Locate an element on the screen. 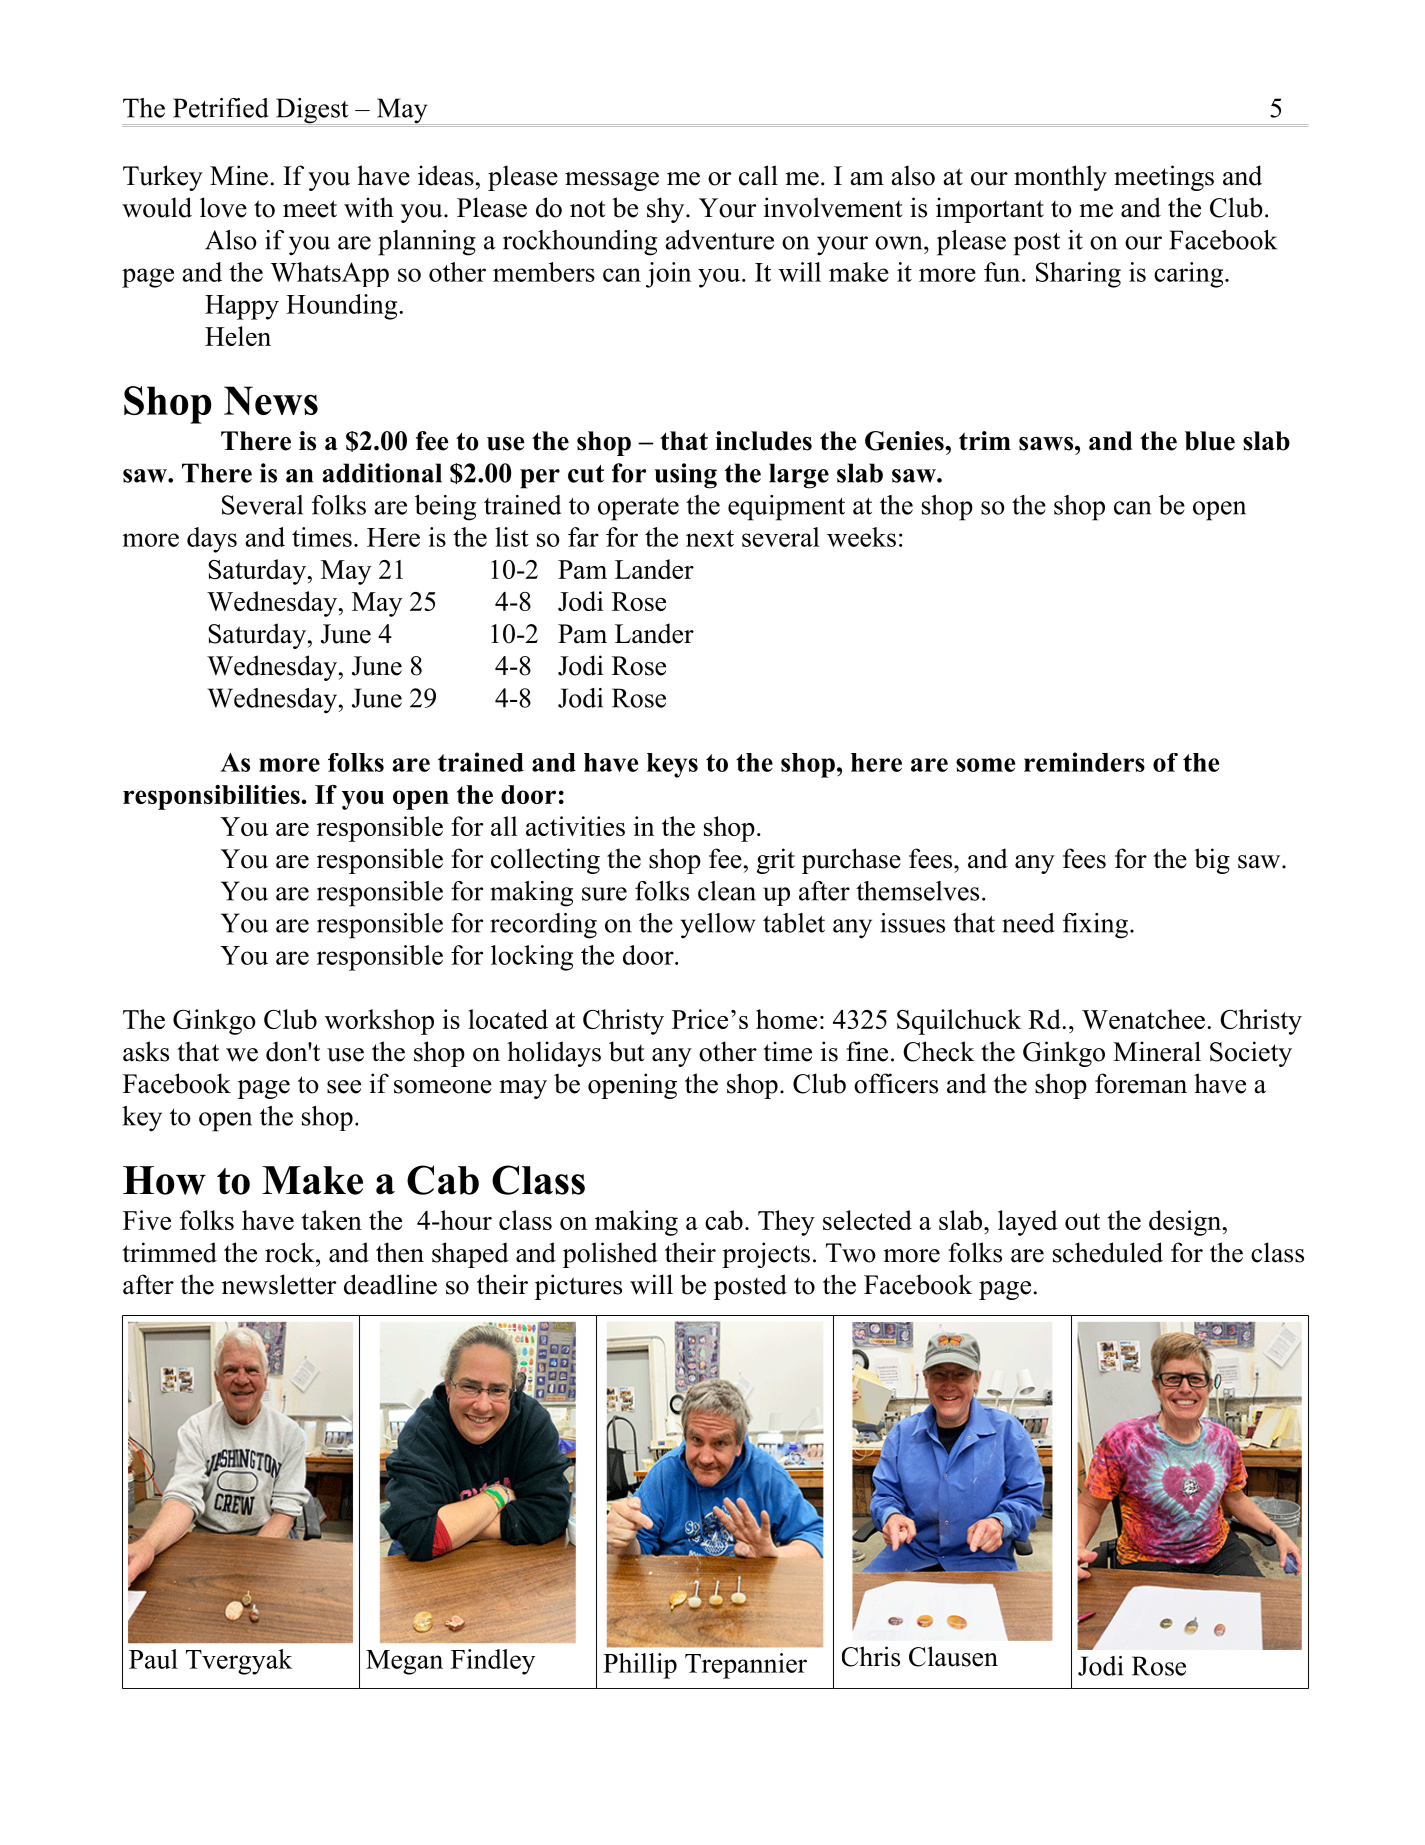  Paul is located at coordinates (153, 1659).
